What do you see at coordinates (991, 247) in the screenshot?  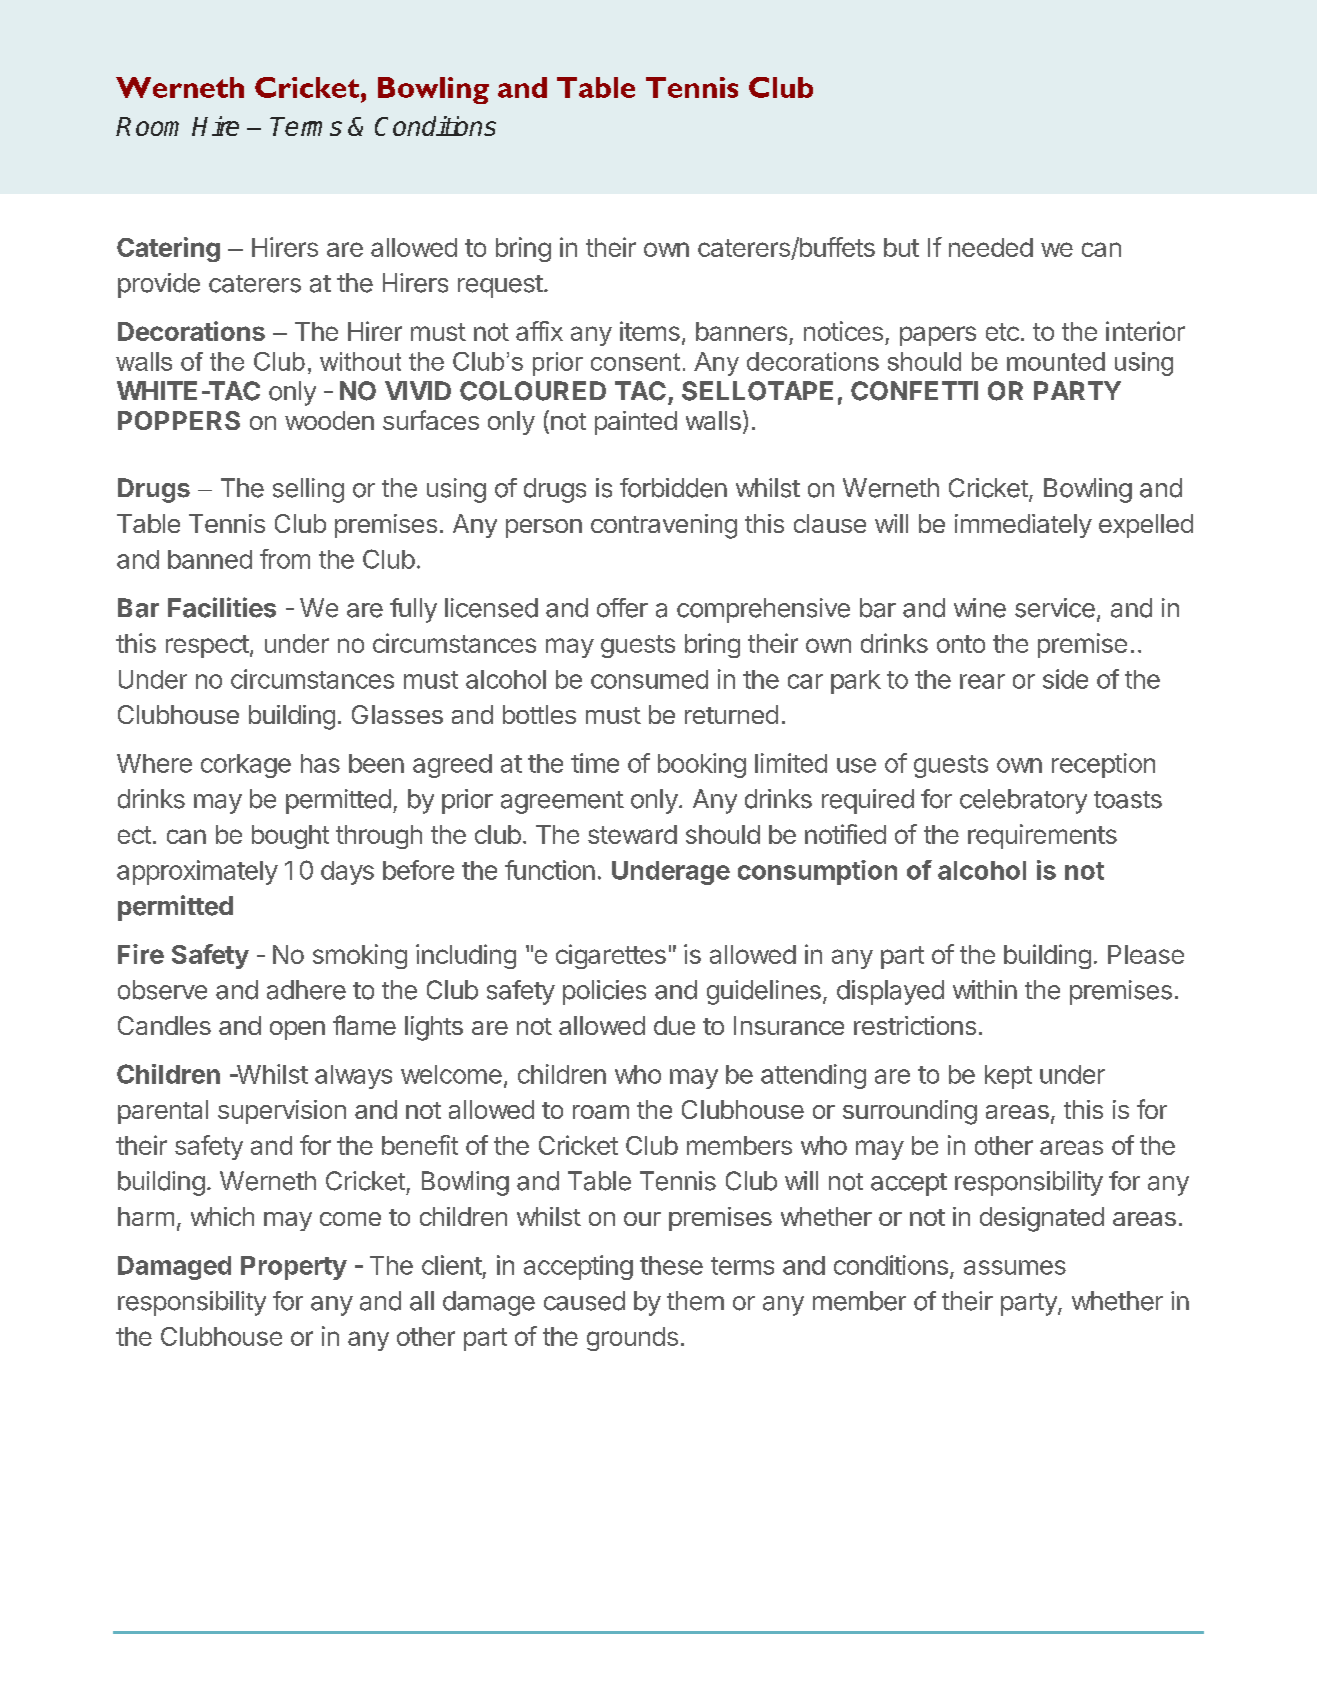 I see `needed` at bounding box center [991, 247].
